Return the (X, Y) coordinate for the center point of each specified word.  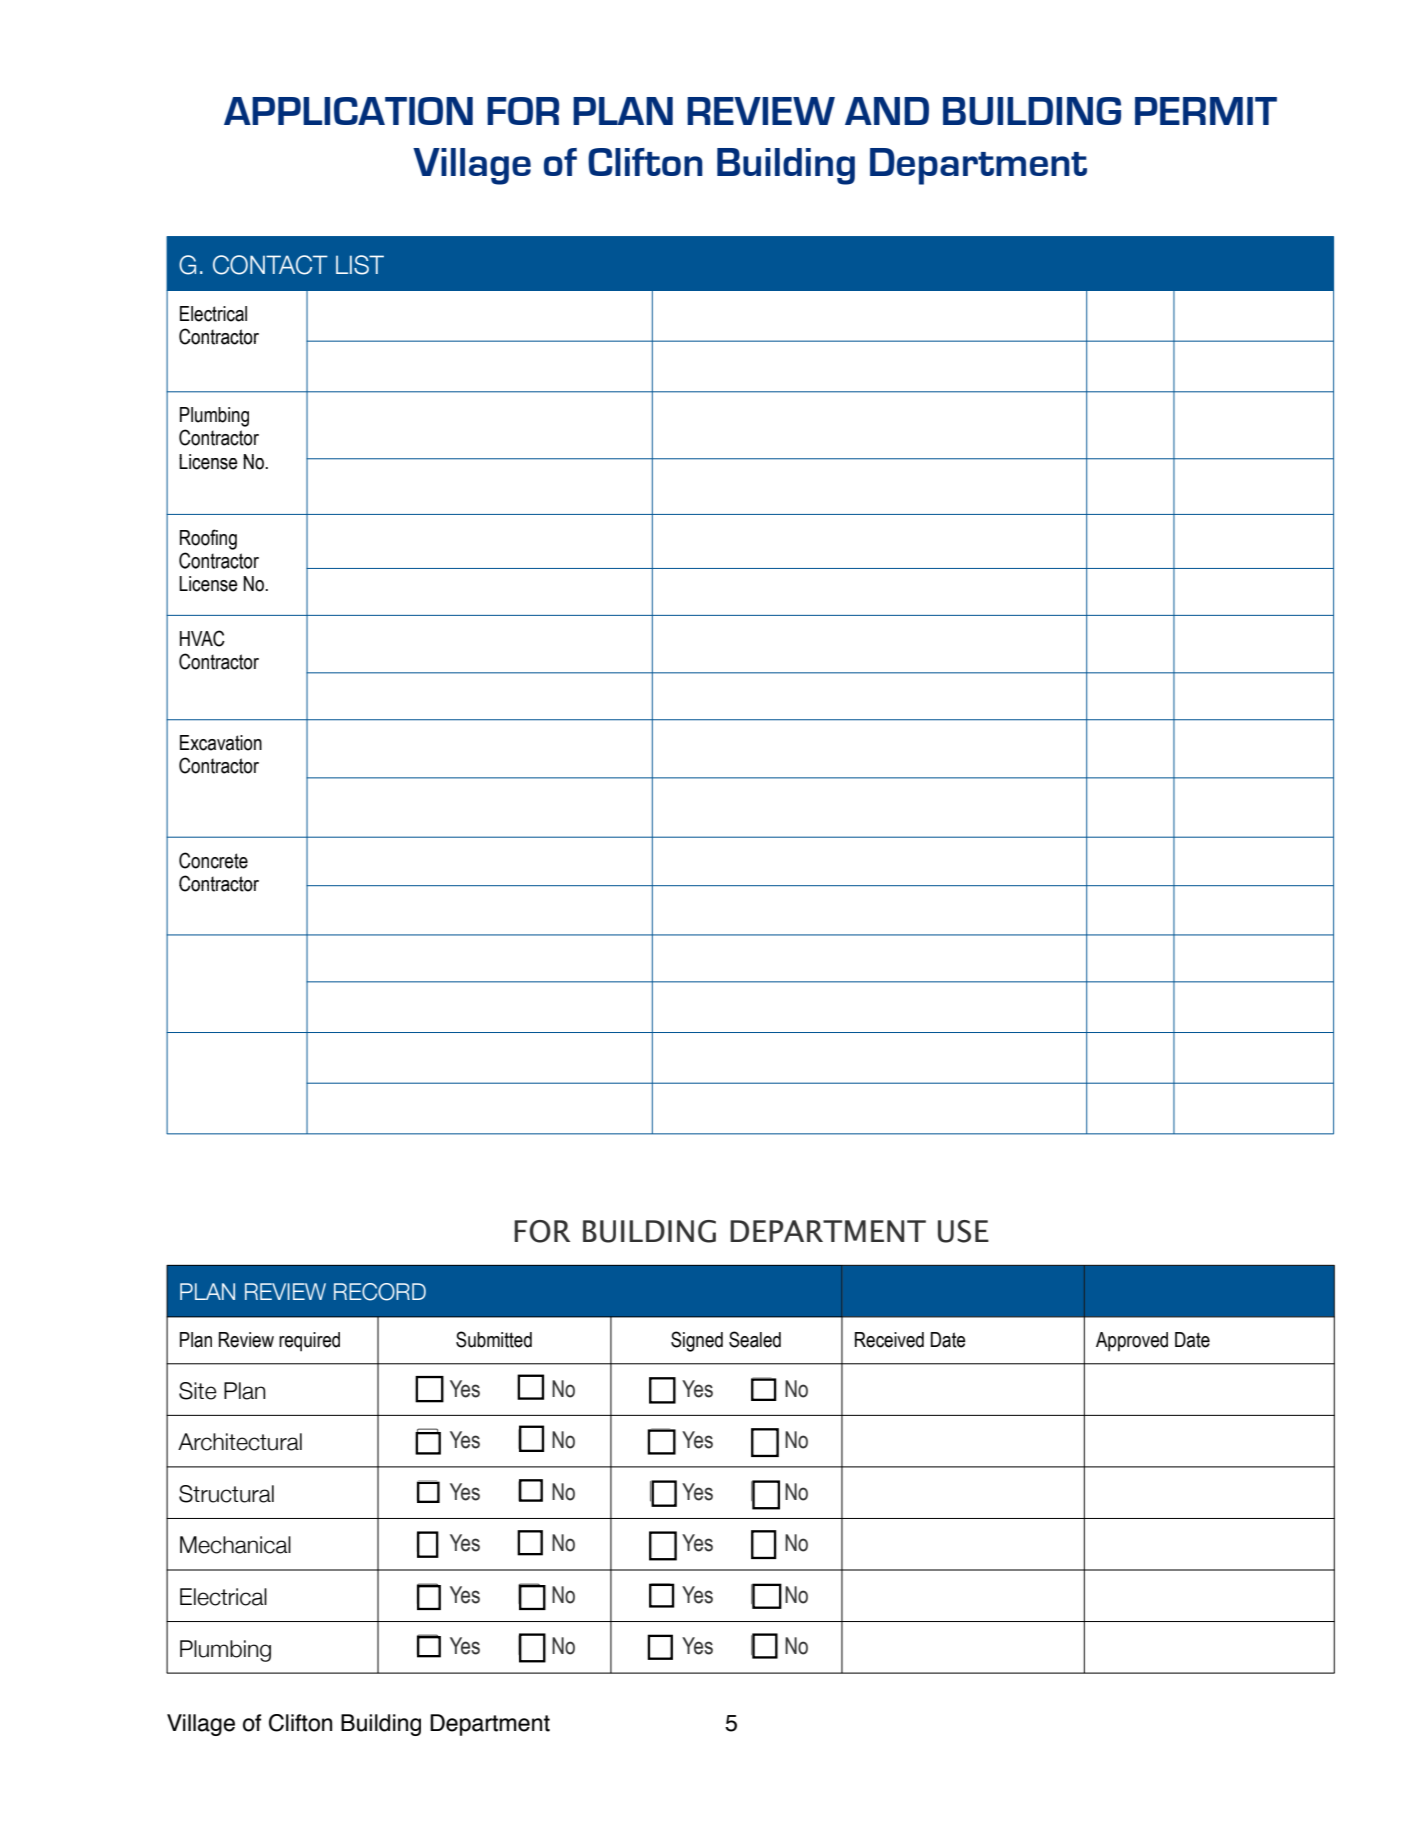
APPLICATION (348, 111)
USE (963, 1231)
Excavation (221, 743)
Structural (226, 1494)
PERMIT (1206, 111)
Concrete (213, 860)
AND (887, 111)
